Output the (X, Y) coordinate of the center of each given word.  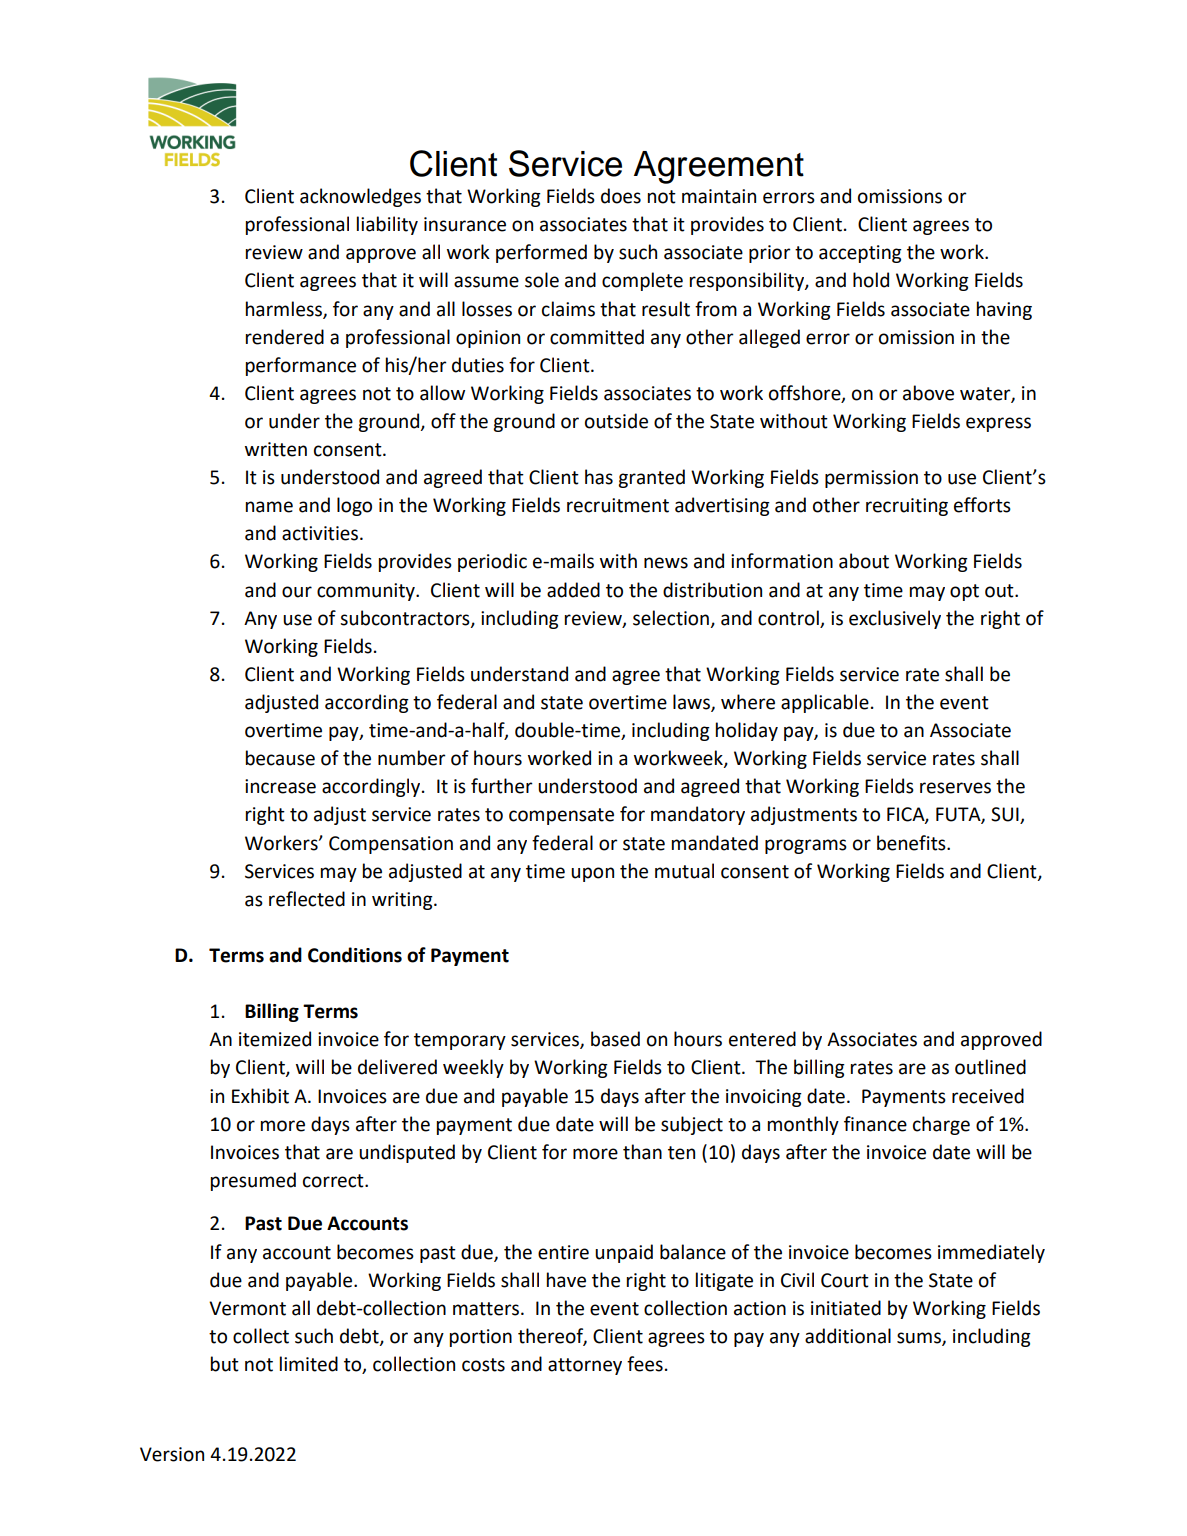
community (367, 592)
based (615, 1039)
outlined (990, 1067)
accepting (860, 254)
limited (309, 1364)
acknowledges (360, 197)
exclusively (895, 619)
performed (541, 253)
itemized (275, 1039)
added (573, 590)
